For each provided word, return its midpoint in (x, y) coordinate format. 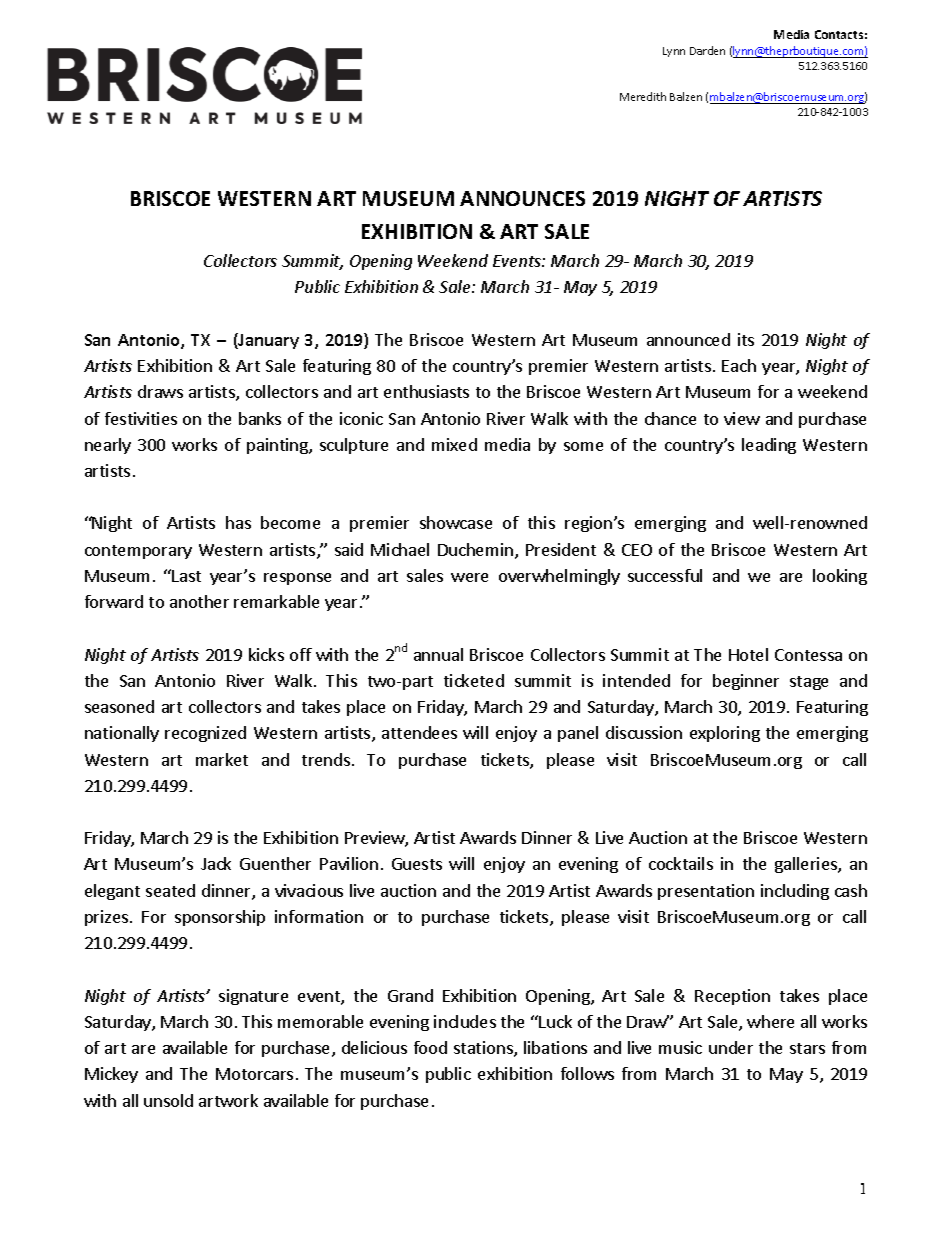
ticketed (474, 680)
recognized (205, 734)
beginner (746, 682)
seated (170, 890)
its (746, 339)
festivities (141, 418)
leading (769, 446)
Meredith (643, 96)
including (795, 892)
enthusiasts (426, 391)
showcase (456, 522)
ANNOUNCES (522, 198)
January (268, 341)
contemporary (138, 552)
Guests (417, 864)
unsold (168, 1100)
